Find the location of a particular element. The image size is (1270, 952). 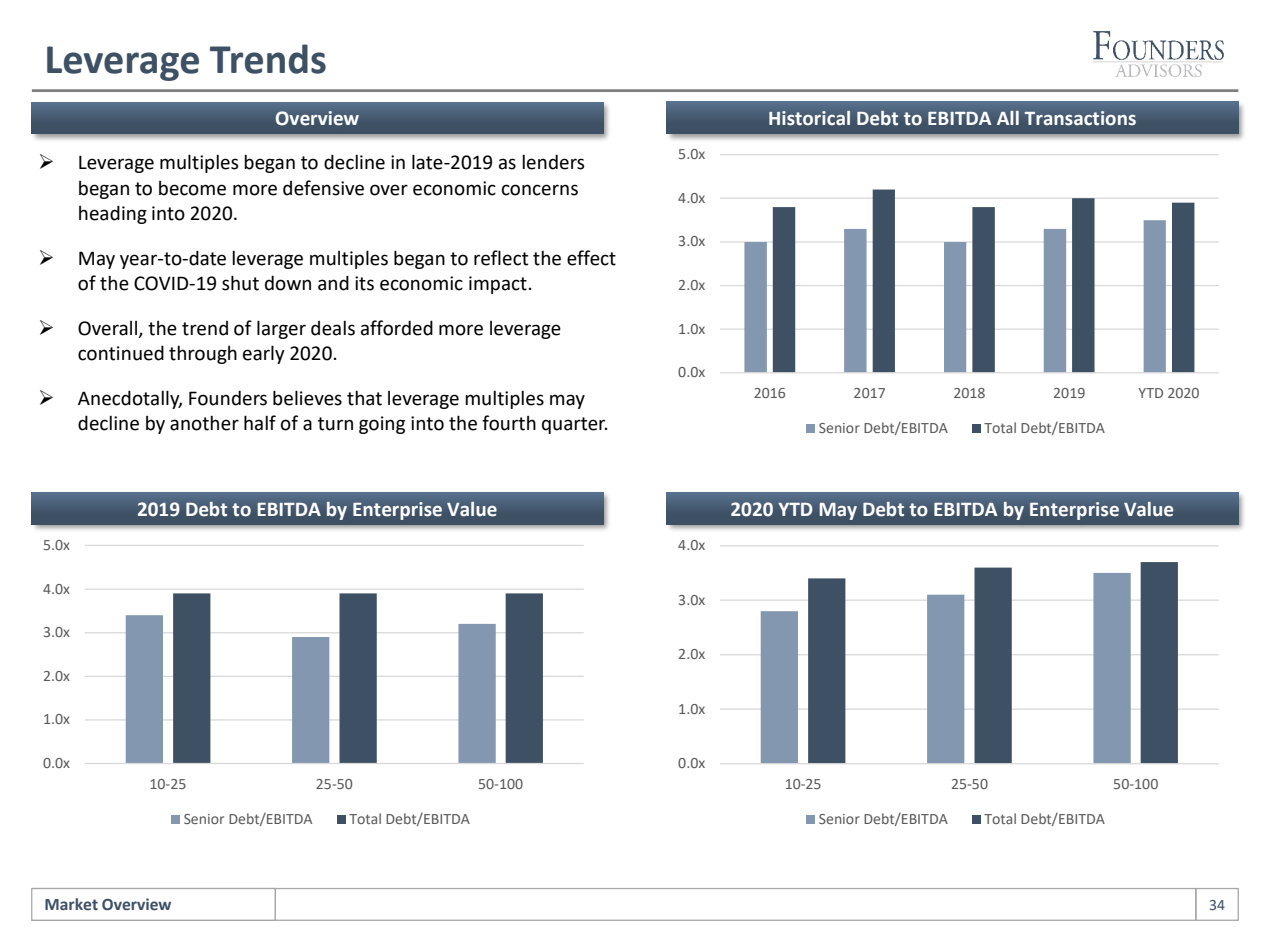

quarter is located at coordinates (574, 425).
